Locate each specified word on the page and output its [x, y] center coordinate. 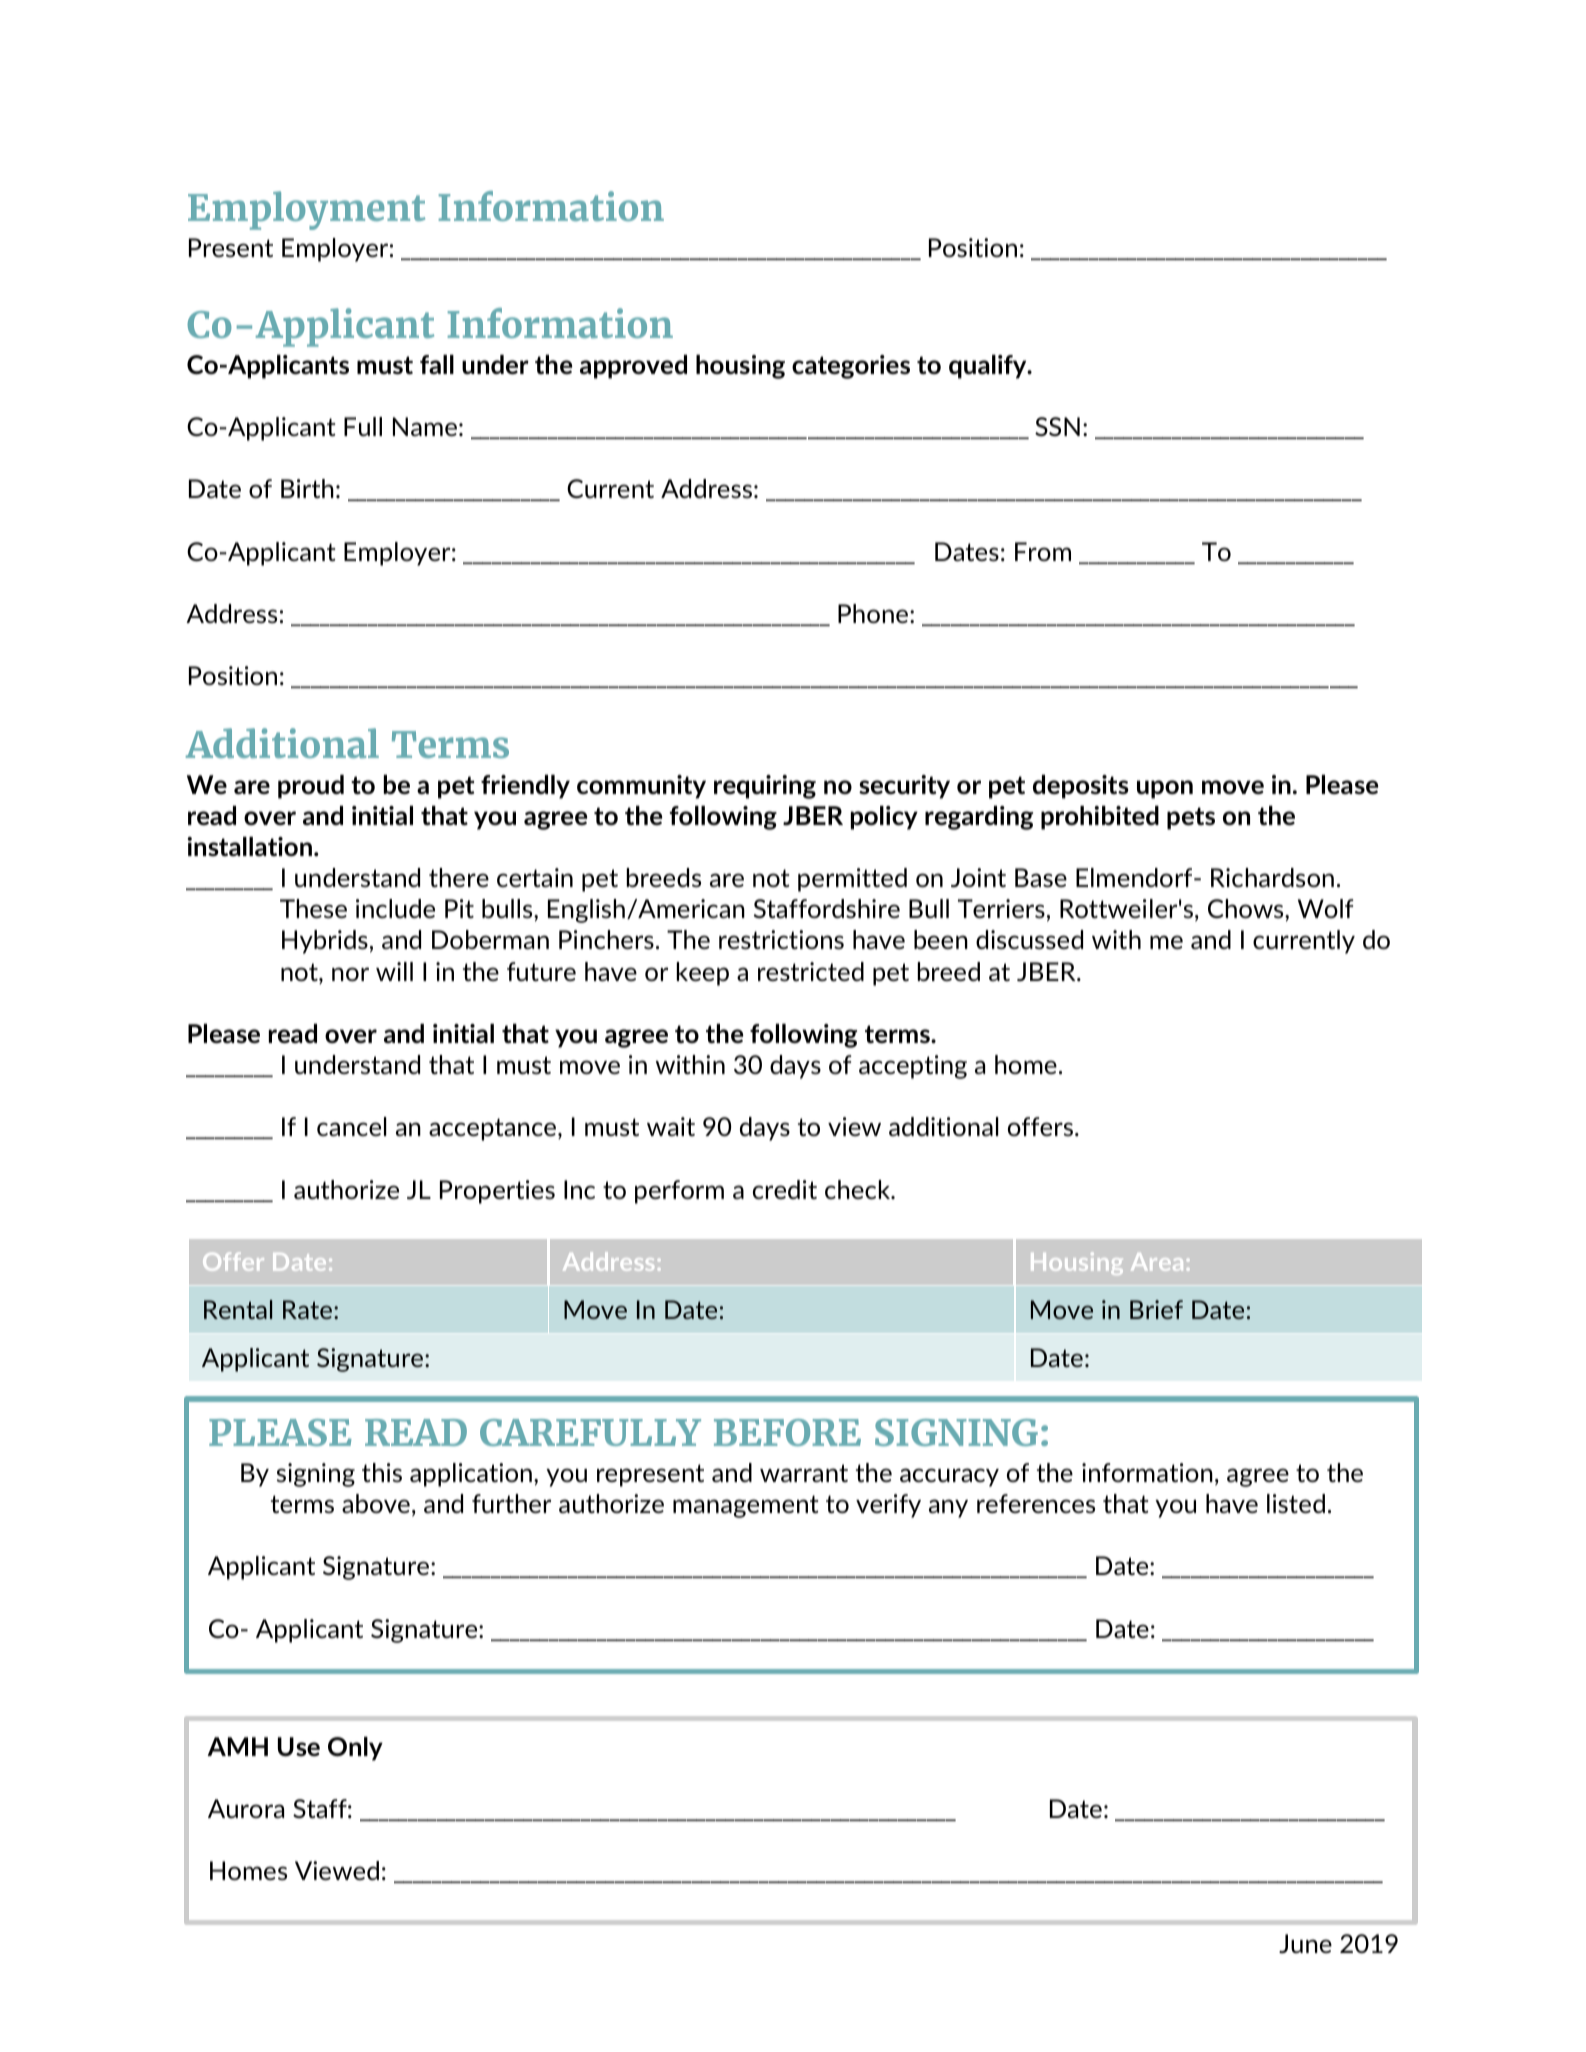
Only [355, 1749]
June [1305, 1943]
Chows [1247, 908]
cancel [351, 1126]
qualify [989, 367]
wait [671, 1126]
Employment [306, 210]
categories [851, 367]
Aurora [246, 1808]
